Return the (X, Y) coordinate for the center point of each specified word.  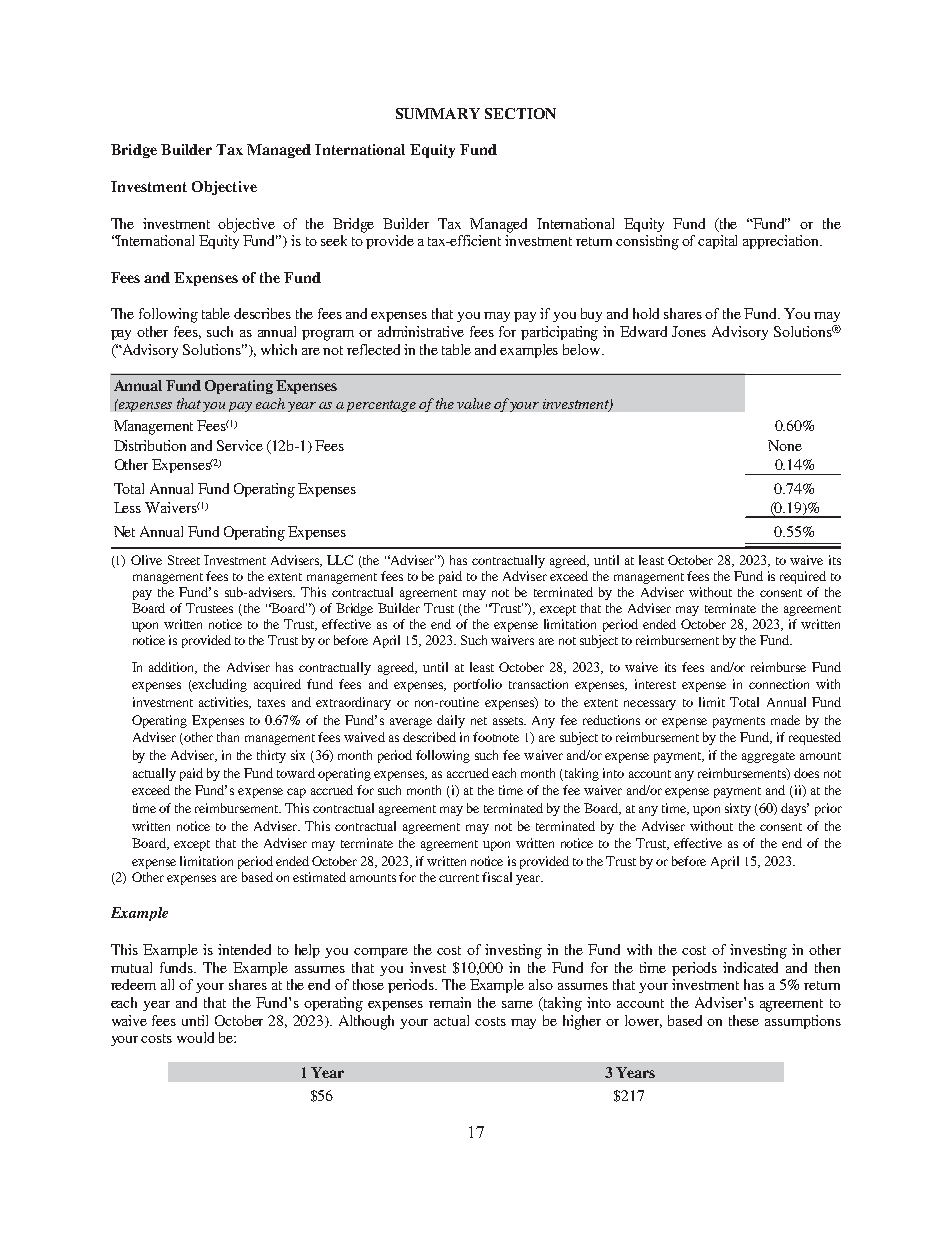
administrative (421, 331)
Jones (689, 331)
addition (173, 668)
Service (240, 445)
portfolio (478, 685)
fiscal (497, 877)
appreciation (782, 242)
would (195, 1037)
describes (262, 313)
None (785, 445)
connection (779, 684)
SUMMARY (438, 113)
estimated (319, 877)
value (474, 403)
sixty (738, 809)
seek (334, 240)
